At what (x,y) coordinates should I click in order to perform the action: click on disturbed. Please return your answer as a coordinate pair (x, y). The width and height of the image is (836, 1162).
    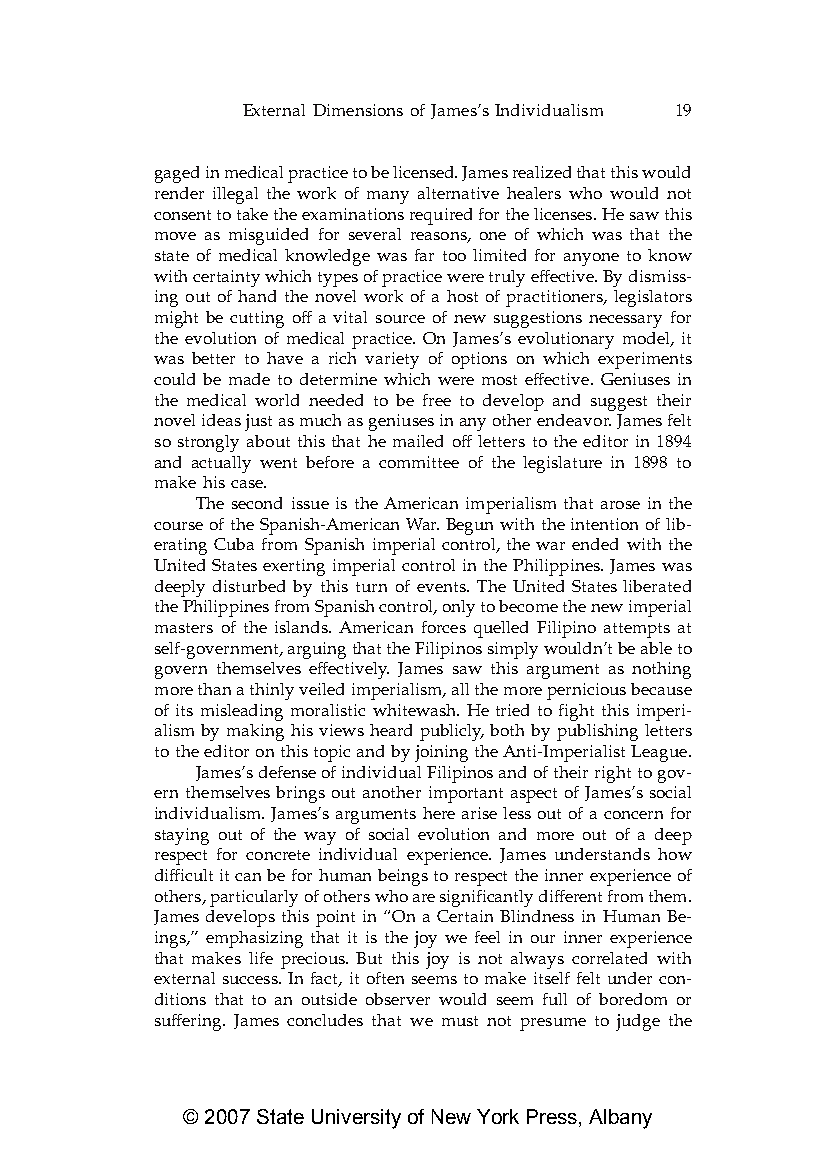
    Looking at the image, I should click on (249, 586).
